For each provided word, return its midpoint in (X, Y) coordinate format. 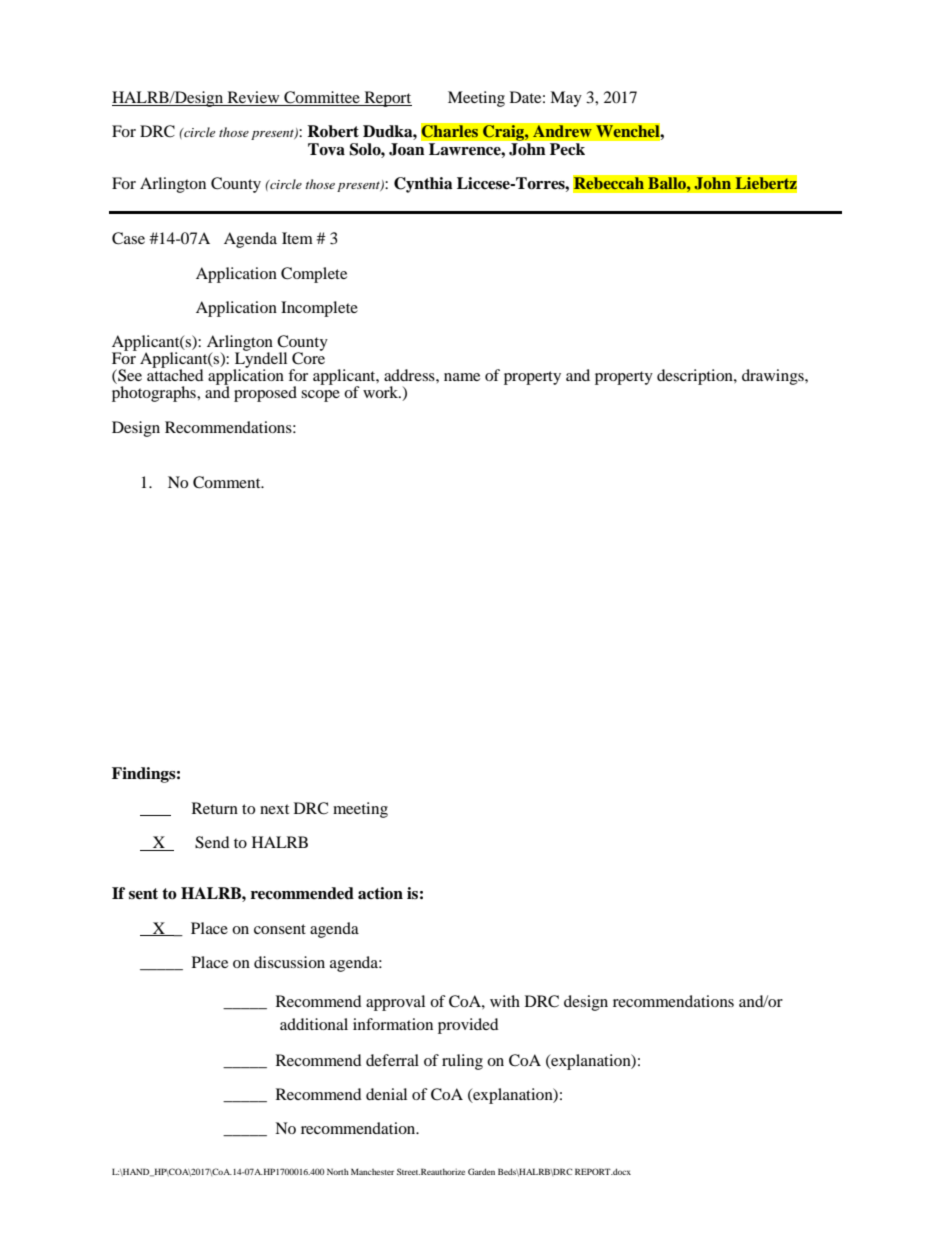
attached (175, 374)
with (505, 1001)
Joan (407, 149)
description (696, 377)
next (274, 809)
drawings (774, 377)
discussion (289, 962)
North (338, 1171)
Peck (567, 149)
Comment (228, 482)
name (462, 377)
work (382, 392)
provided (468, 1026)
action (380, 893)
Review (253, 98)
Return (215, 808)
